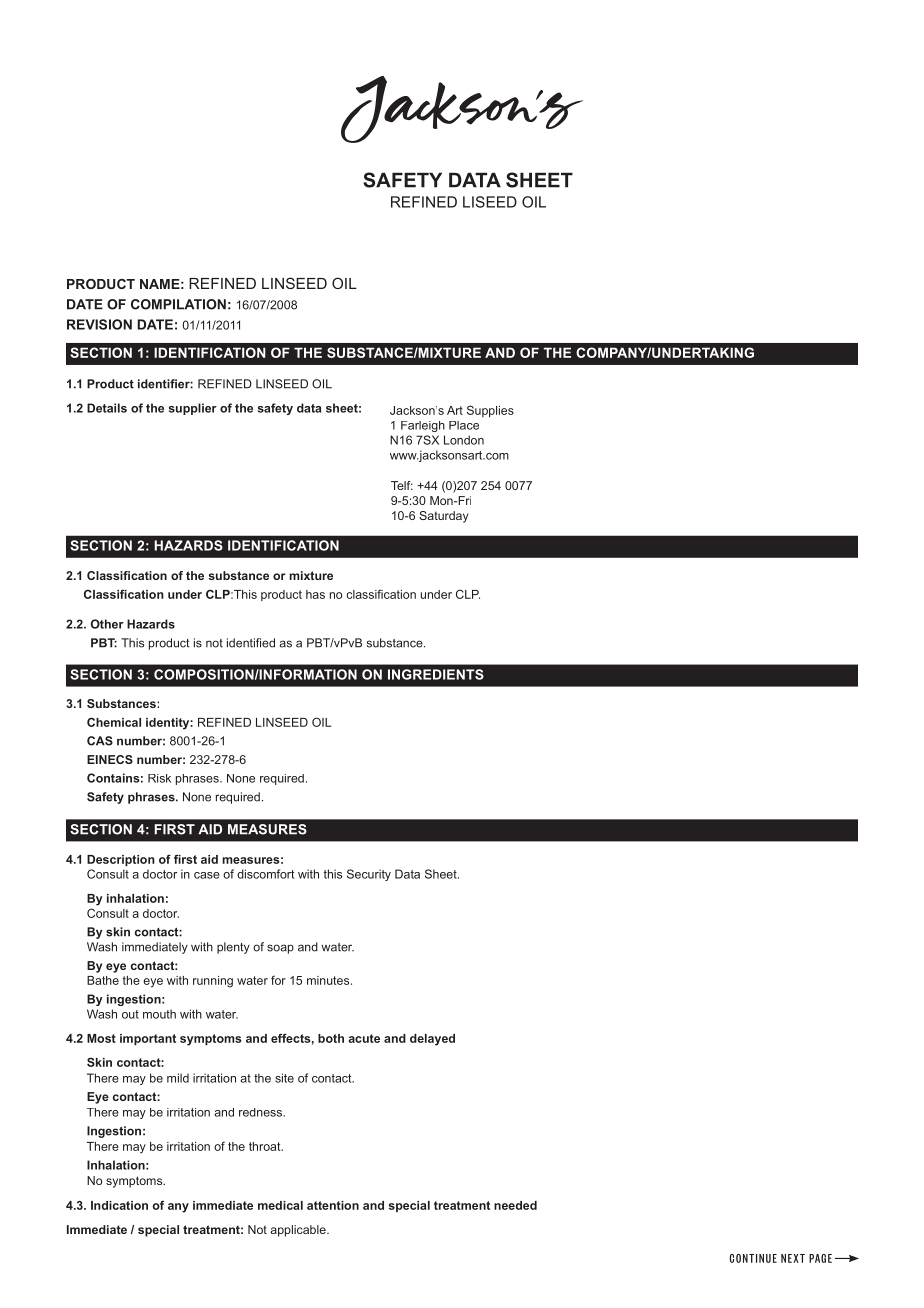  I want to click on attention, so click(333, 1205).
